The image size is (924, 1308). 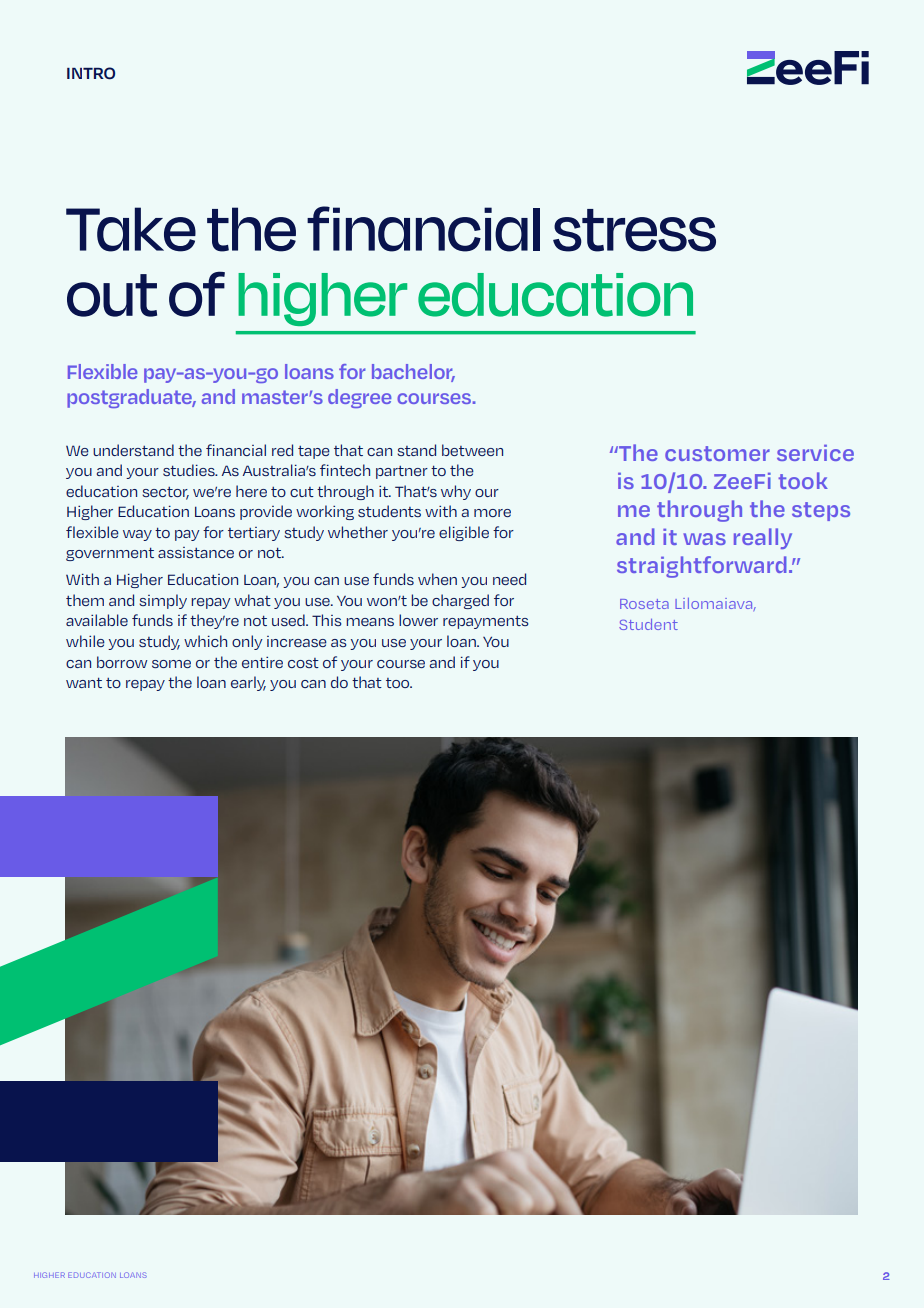 What do you see at coordinates (464, 533) in the screenshot?
I see `eligible` at bounding box center [464, 533].
